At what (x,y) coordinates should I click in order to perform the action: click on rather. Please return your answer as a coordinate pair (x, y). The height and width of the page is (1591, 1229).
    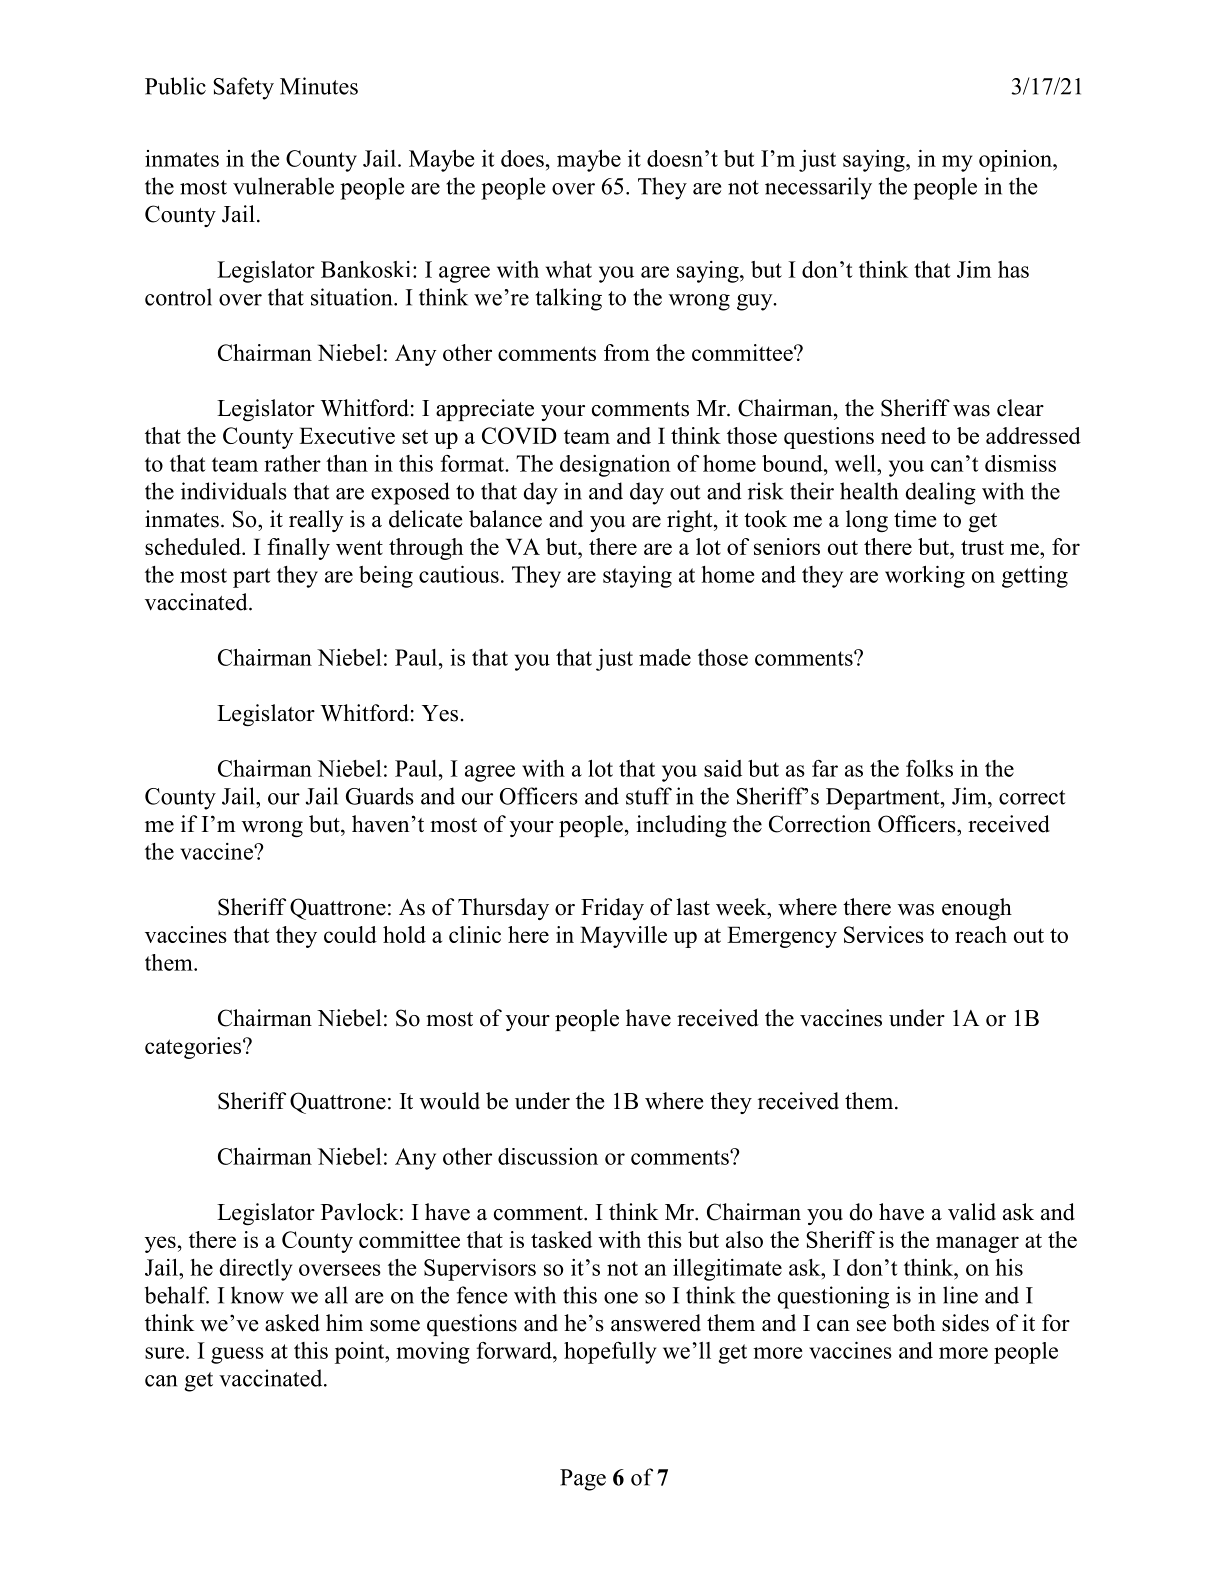
    Looking at the image, I should click on (292, 463).
